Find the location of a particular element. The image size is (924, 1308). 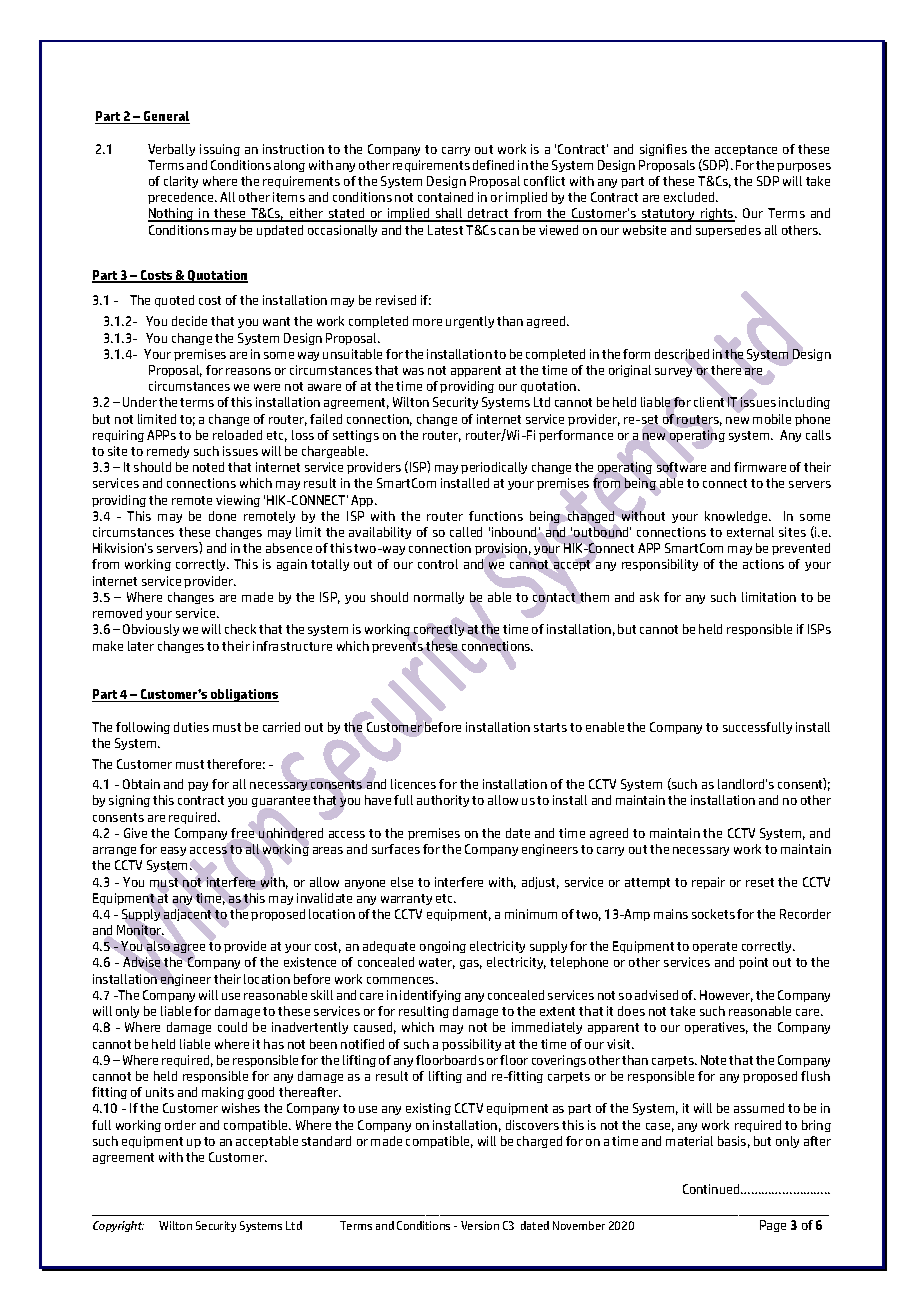

easy is located at coordinates (173, 851).
